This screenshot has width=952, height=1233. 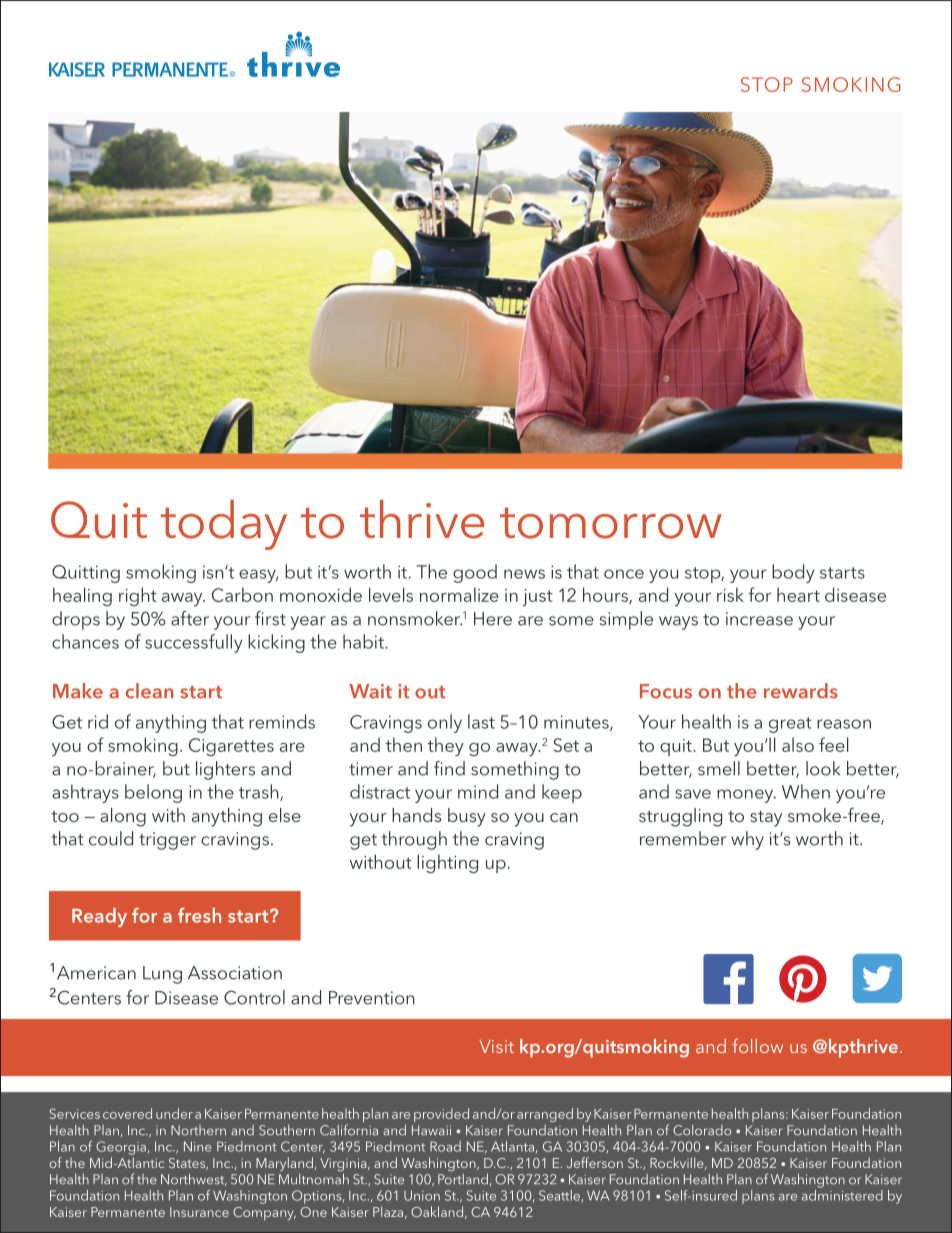 What do you see at coordinates (757, 1046) in the screenshot?
I see `follow` at bounding box center [757, 1046].
